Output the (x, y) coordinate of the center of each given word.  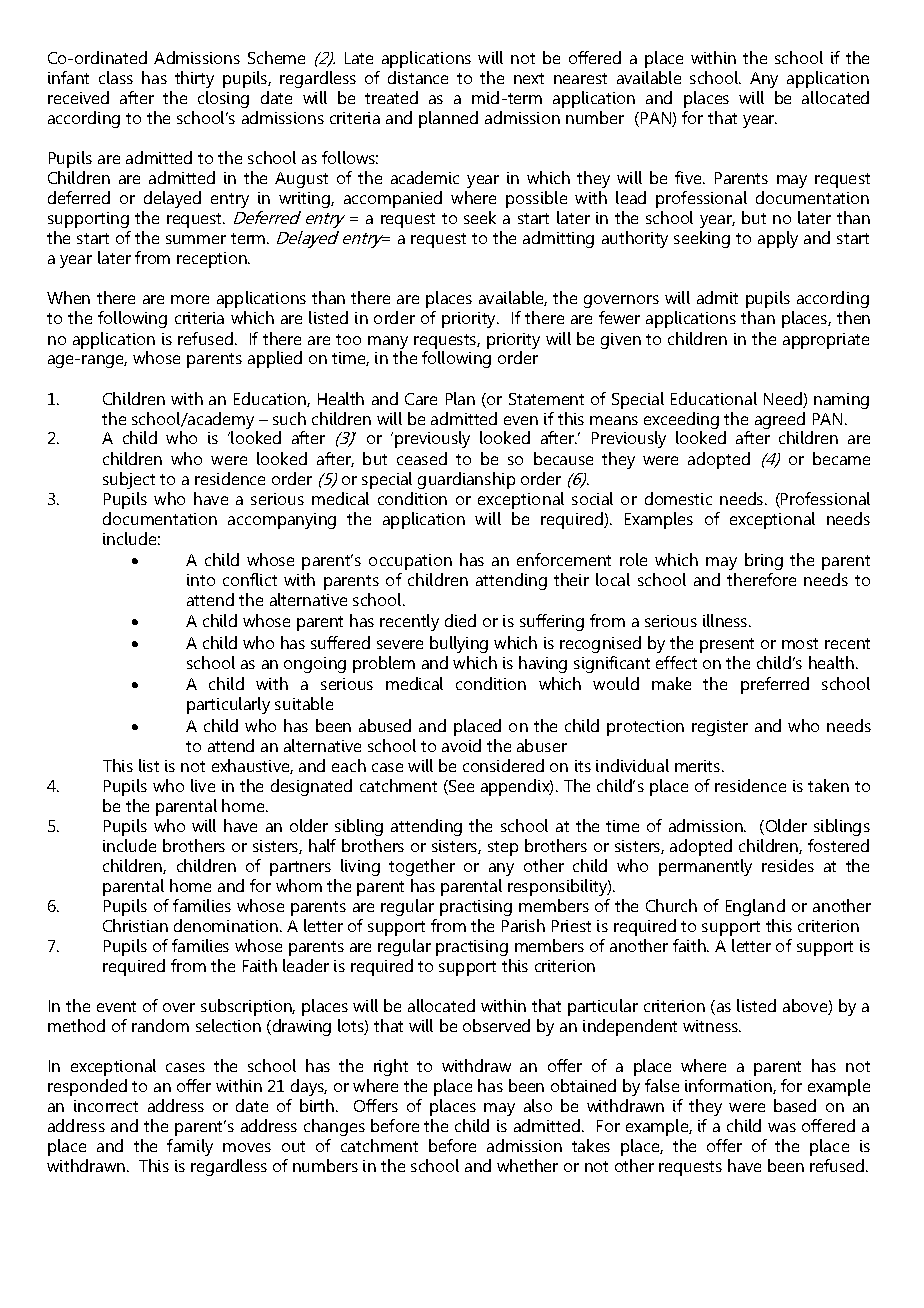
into (201, 580)
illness (726, 620)
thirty (194, 79)
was (782, 1127)
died (460, 620)
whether (527, 1165)
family (190, 1147)
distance (418, 77)
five (689, 177)
